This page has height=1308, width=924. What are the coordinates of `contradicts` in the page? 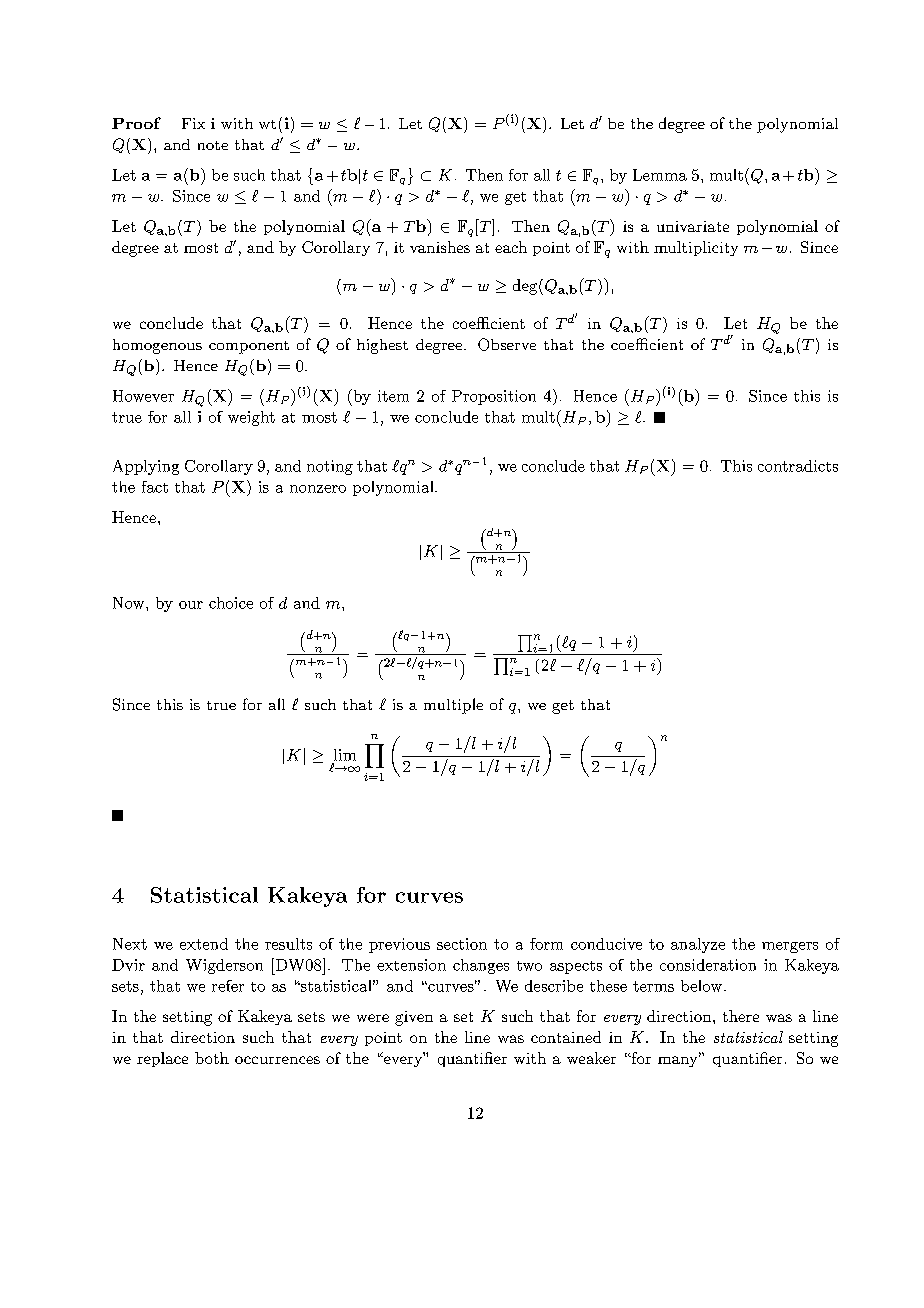 It's located at (798, 466).
